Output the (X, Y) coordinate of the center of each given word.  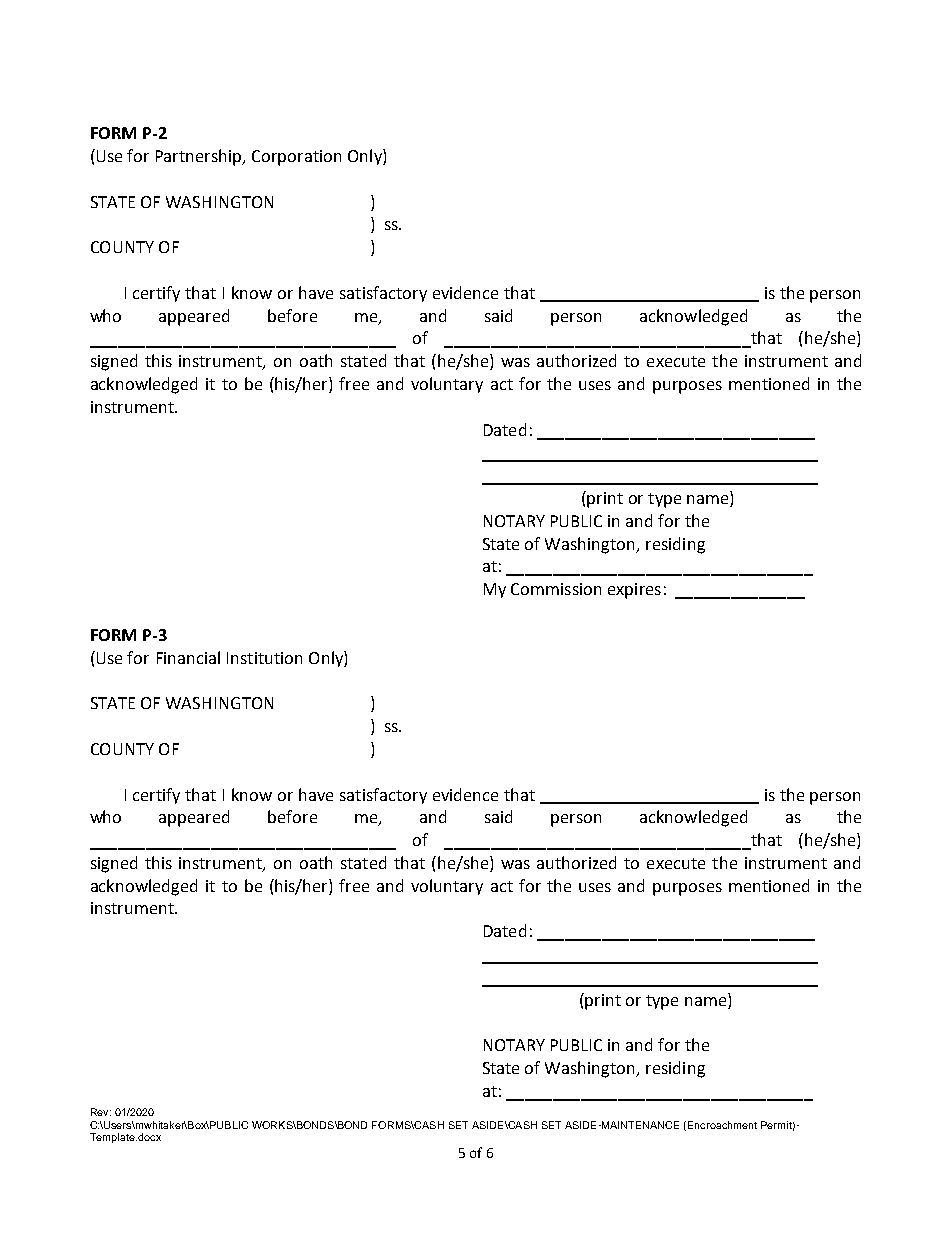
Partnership (200, 157)
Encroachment (722, 1125)
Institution (264, 658)
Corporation (296, 158)
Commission (556, 589)
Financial (188, 657)
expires (634, 591)
